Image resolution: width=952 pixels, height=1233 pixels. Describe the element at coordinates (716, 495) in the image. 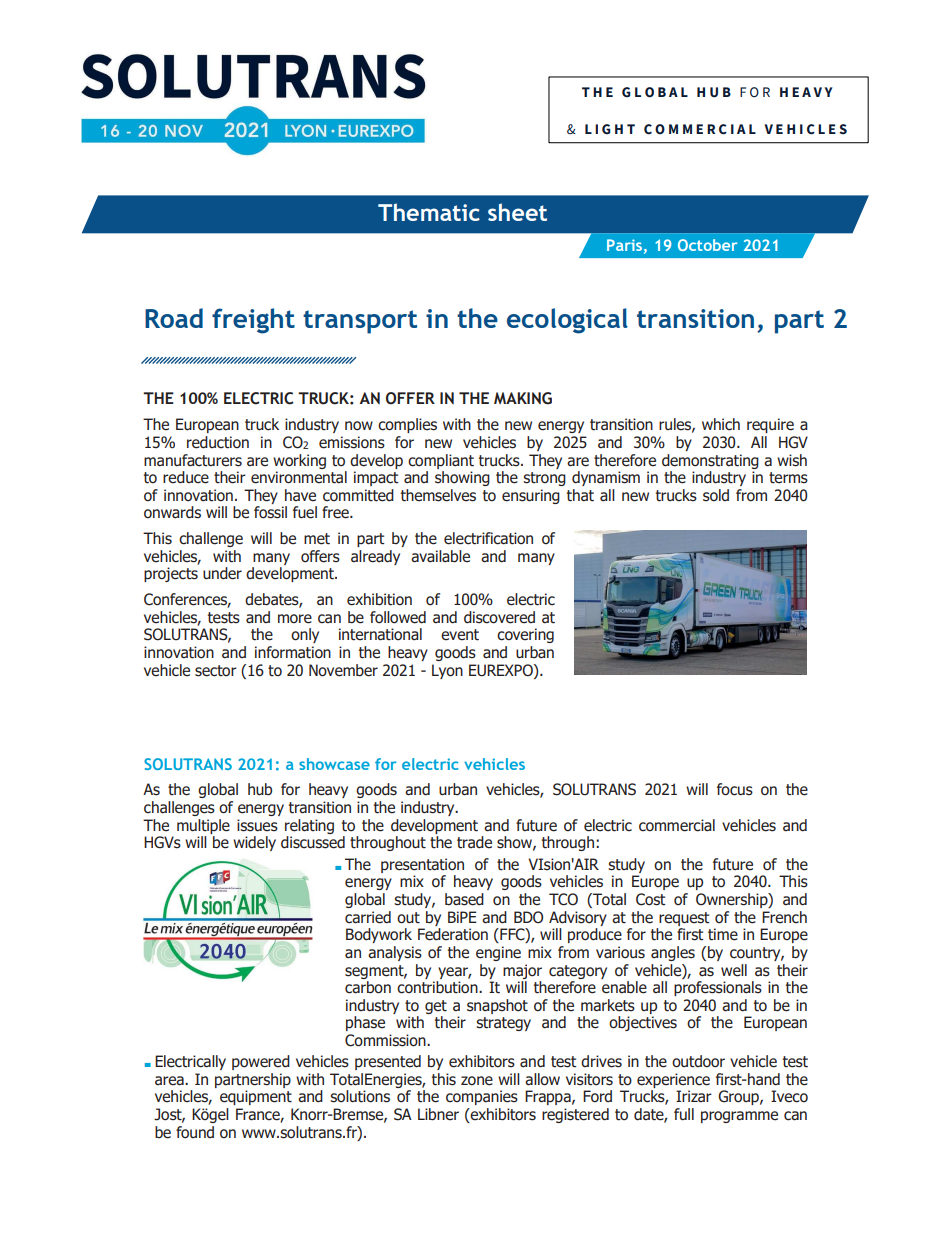

I see `sold` at that location.
